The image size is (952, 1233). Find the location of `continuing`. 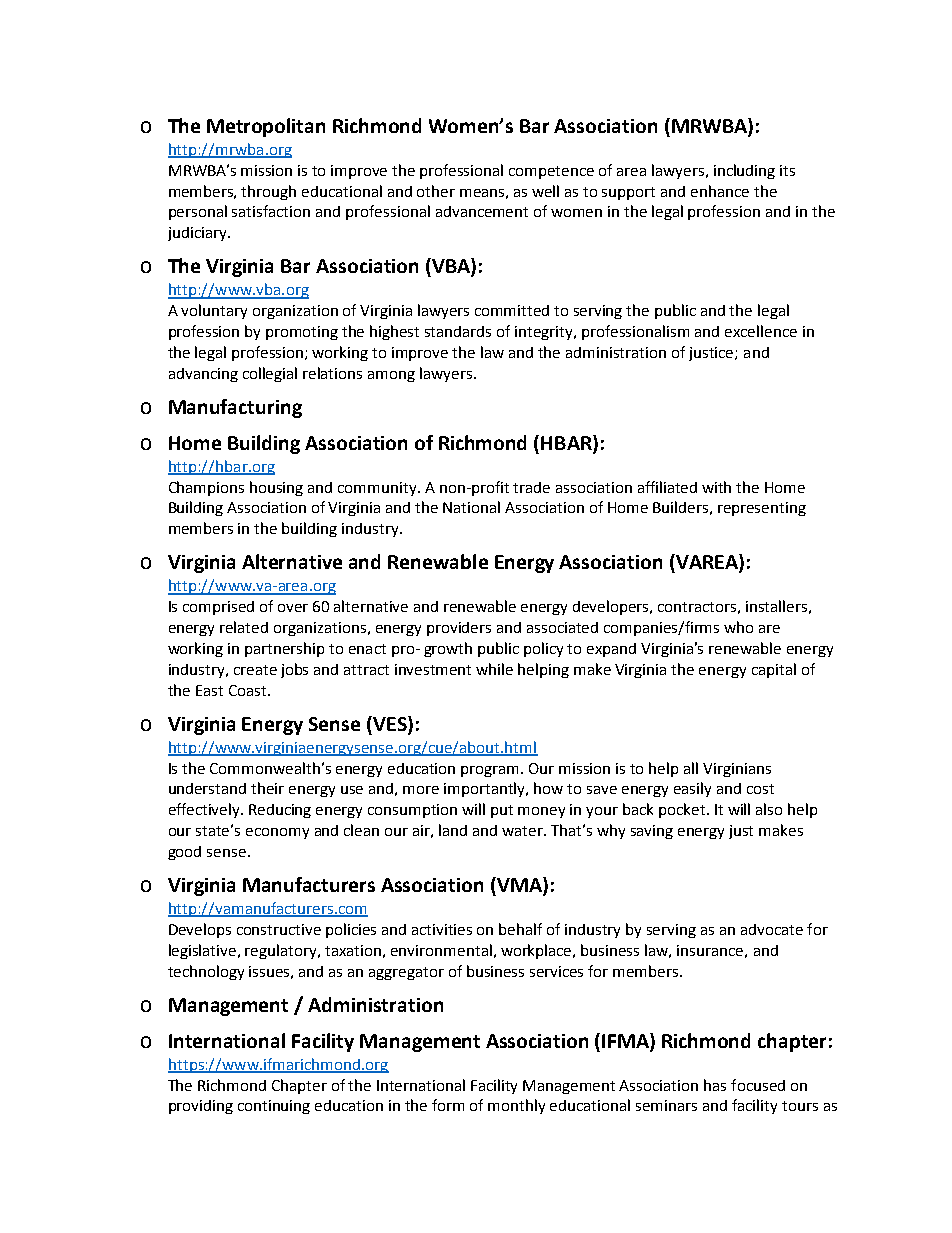

continuing is located at coordinates (274, 1107).
